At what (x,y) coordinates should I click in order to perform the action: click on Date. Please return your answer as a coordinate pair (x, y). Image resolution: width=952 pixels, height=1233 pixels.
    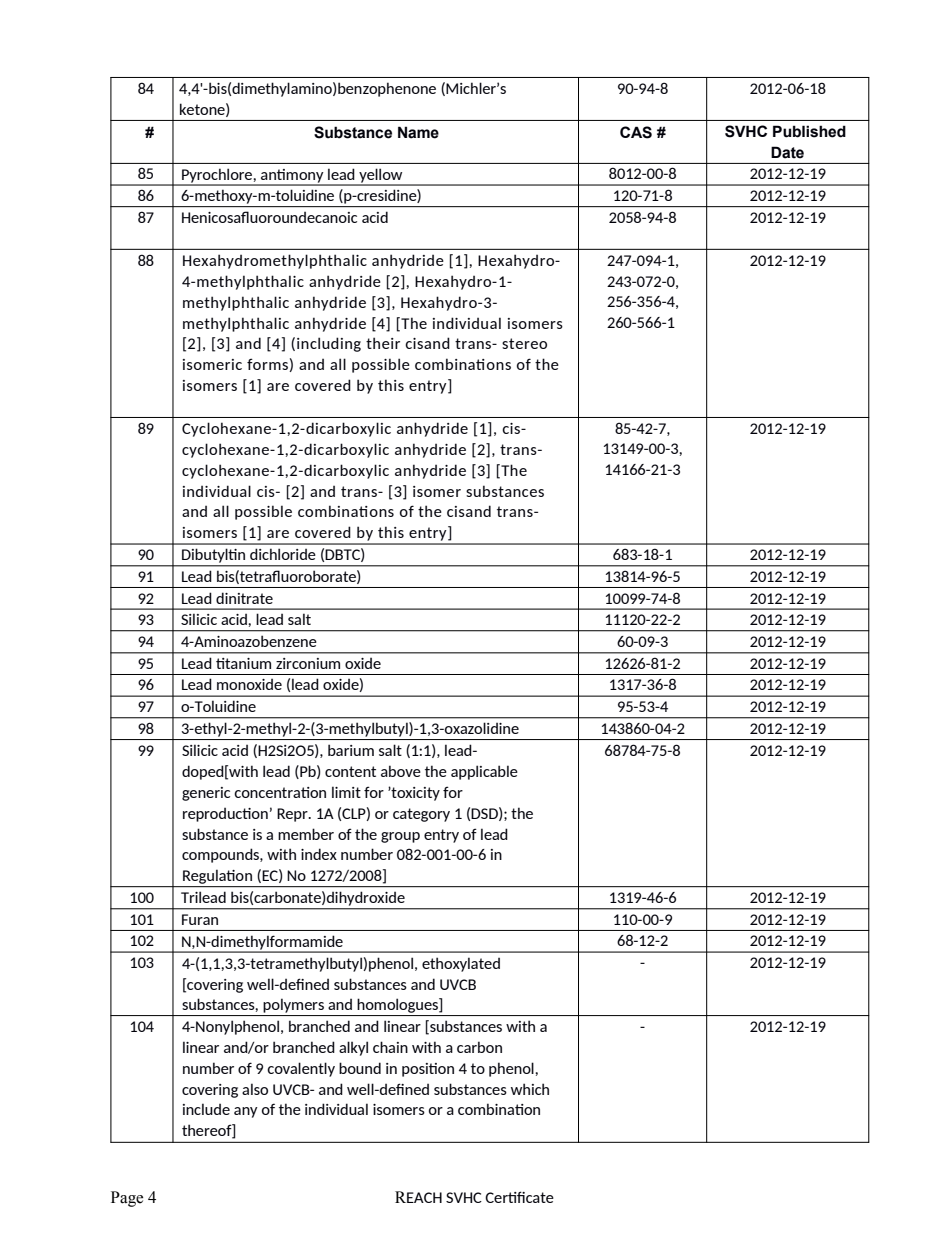
    Looking at the image, I should click on (787, 152).
